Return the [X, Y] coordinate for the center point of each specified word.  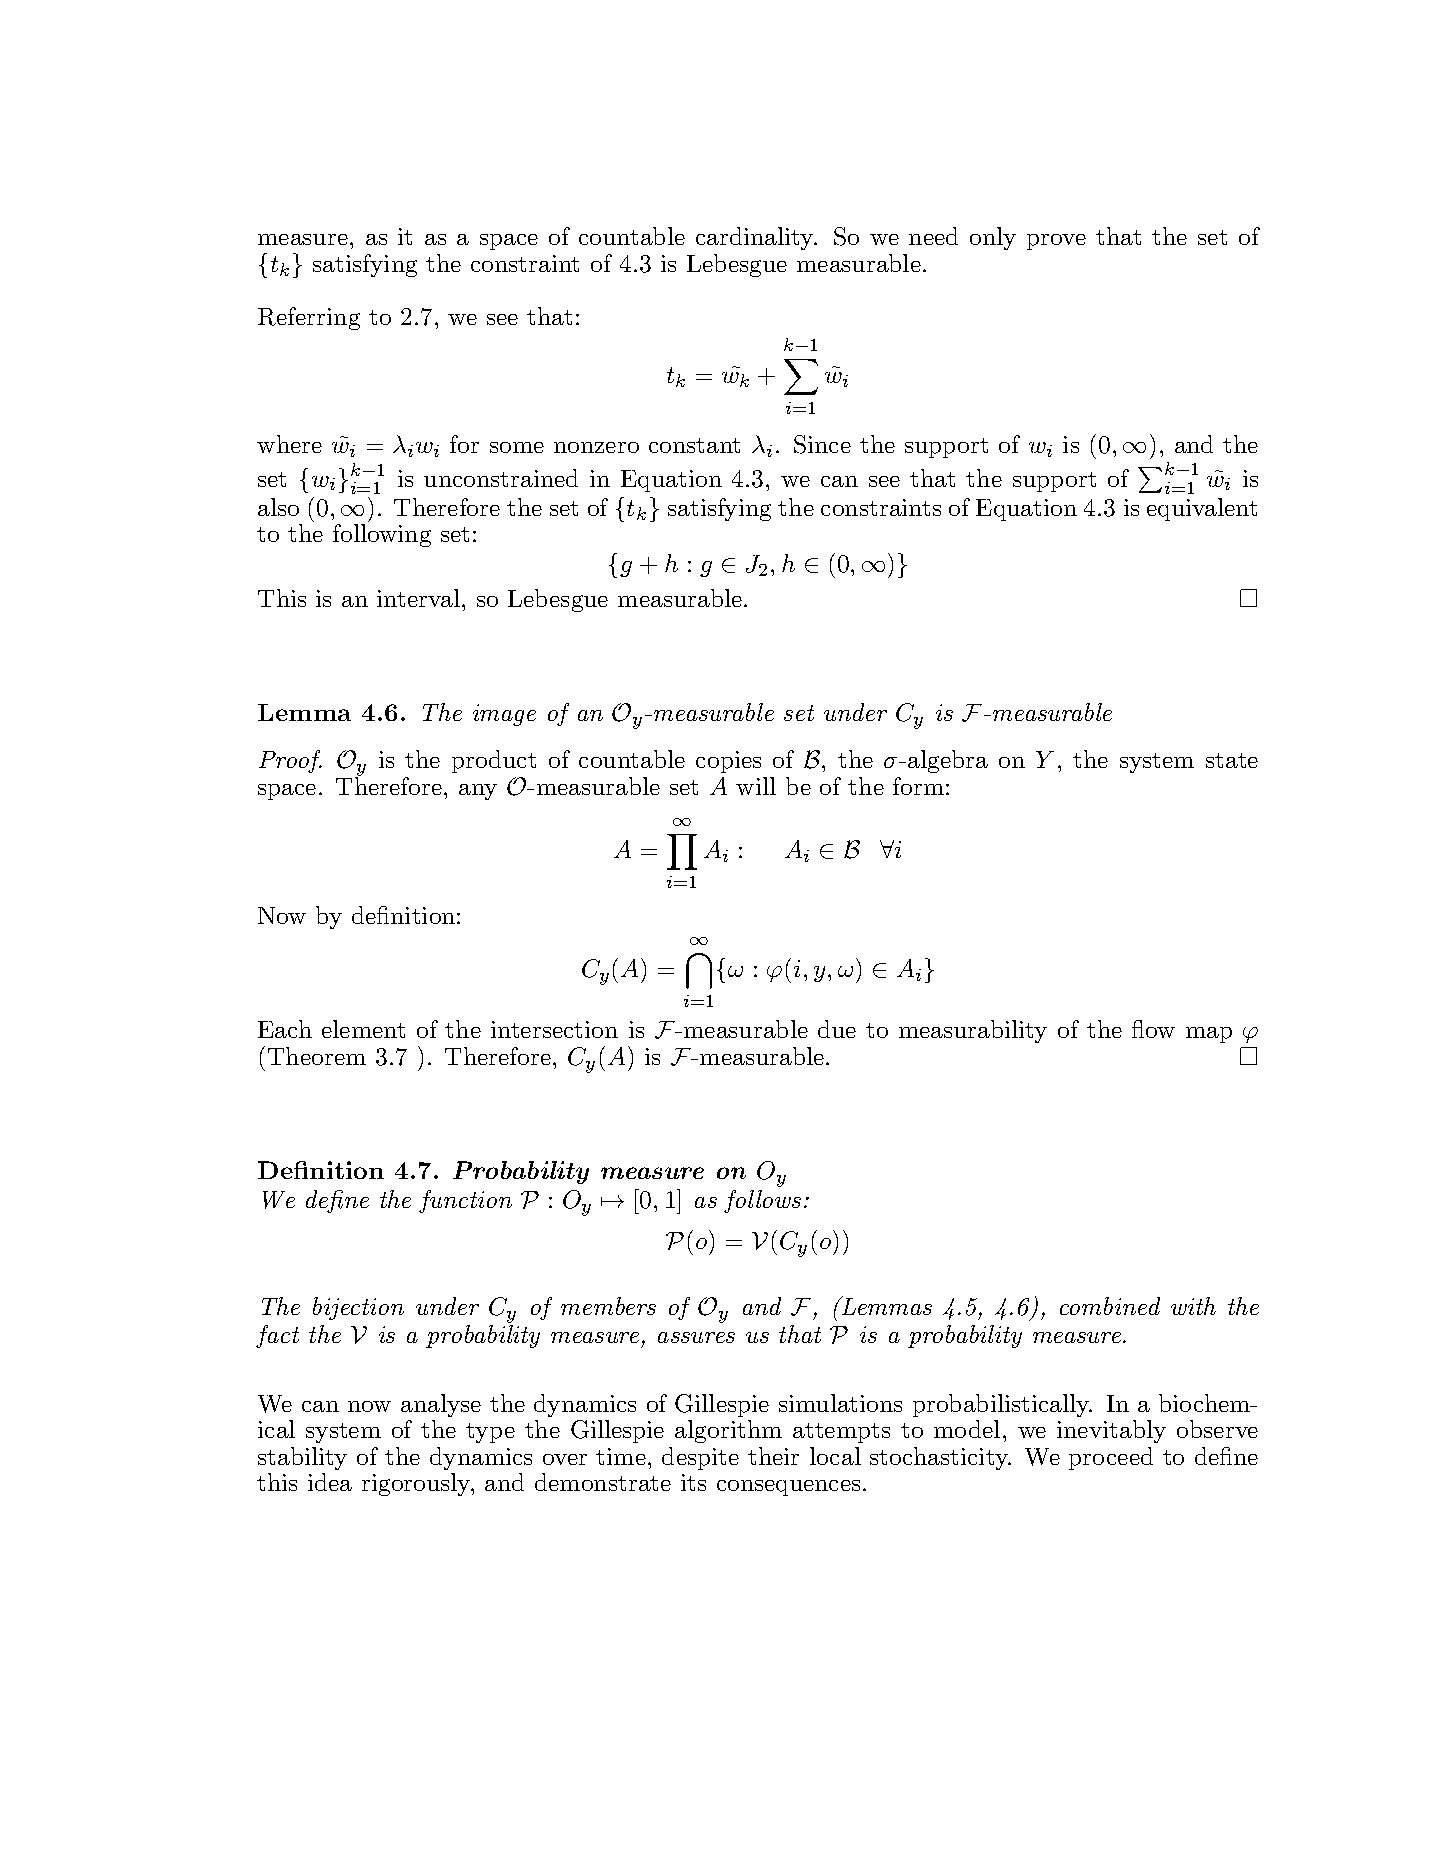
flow [1153, 1029]
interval [418, 598]
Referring [309, 318]
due [837, 1029]
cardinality [756, 238]
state [1232, 760]
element [363, 1029]
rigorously [417, 1484]
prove [1056, 242]
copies [728, 762]
